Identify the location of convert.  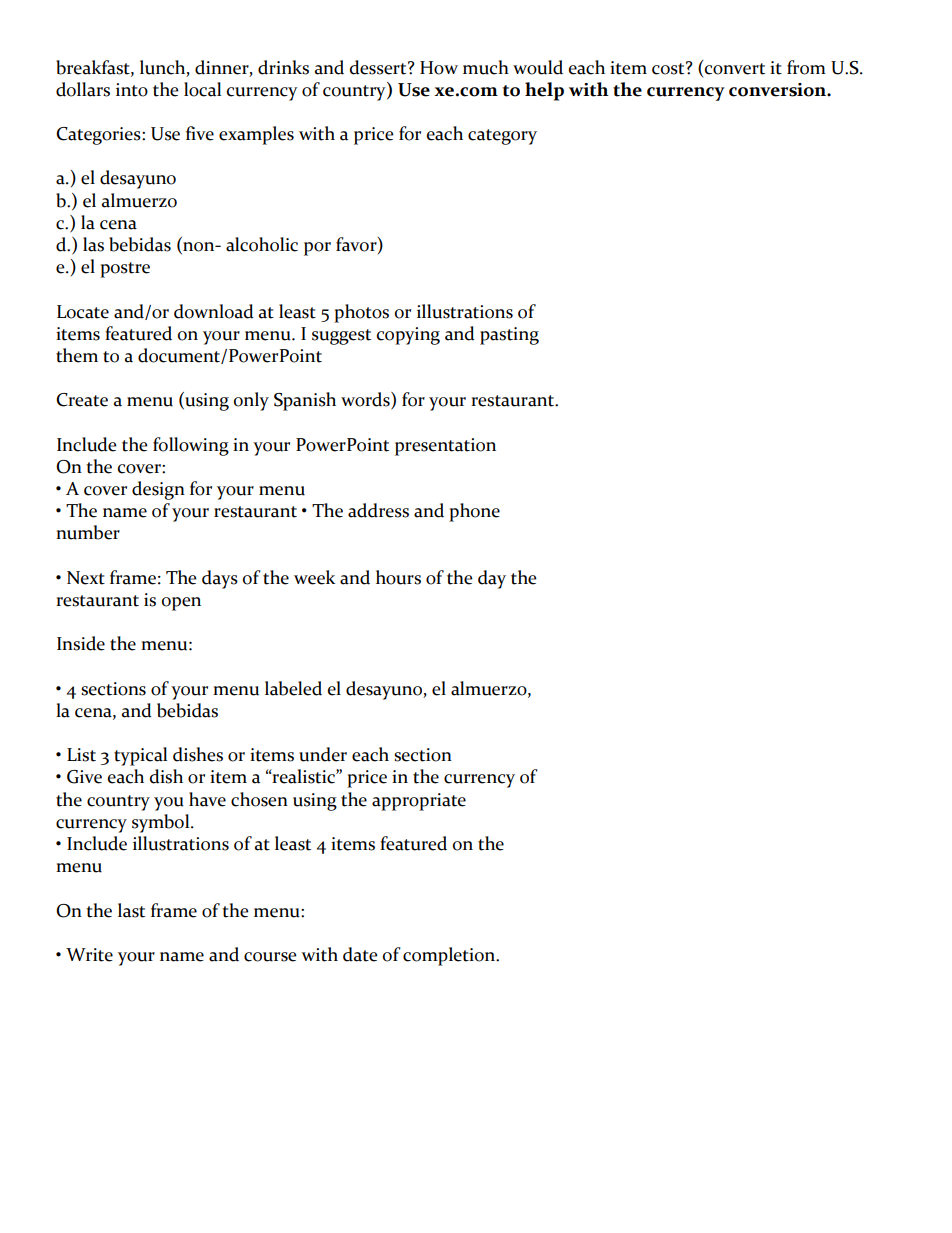
(734, 67).
